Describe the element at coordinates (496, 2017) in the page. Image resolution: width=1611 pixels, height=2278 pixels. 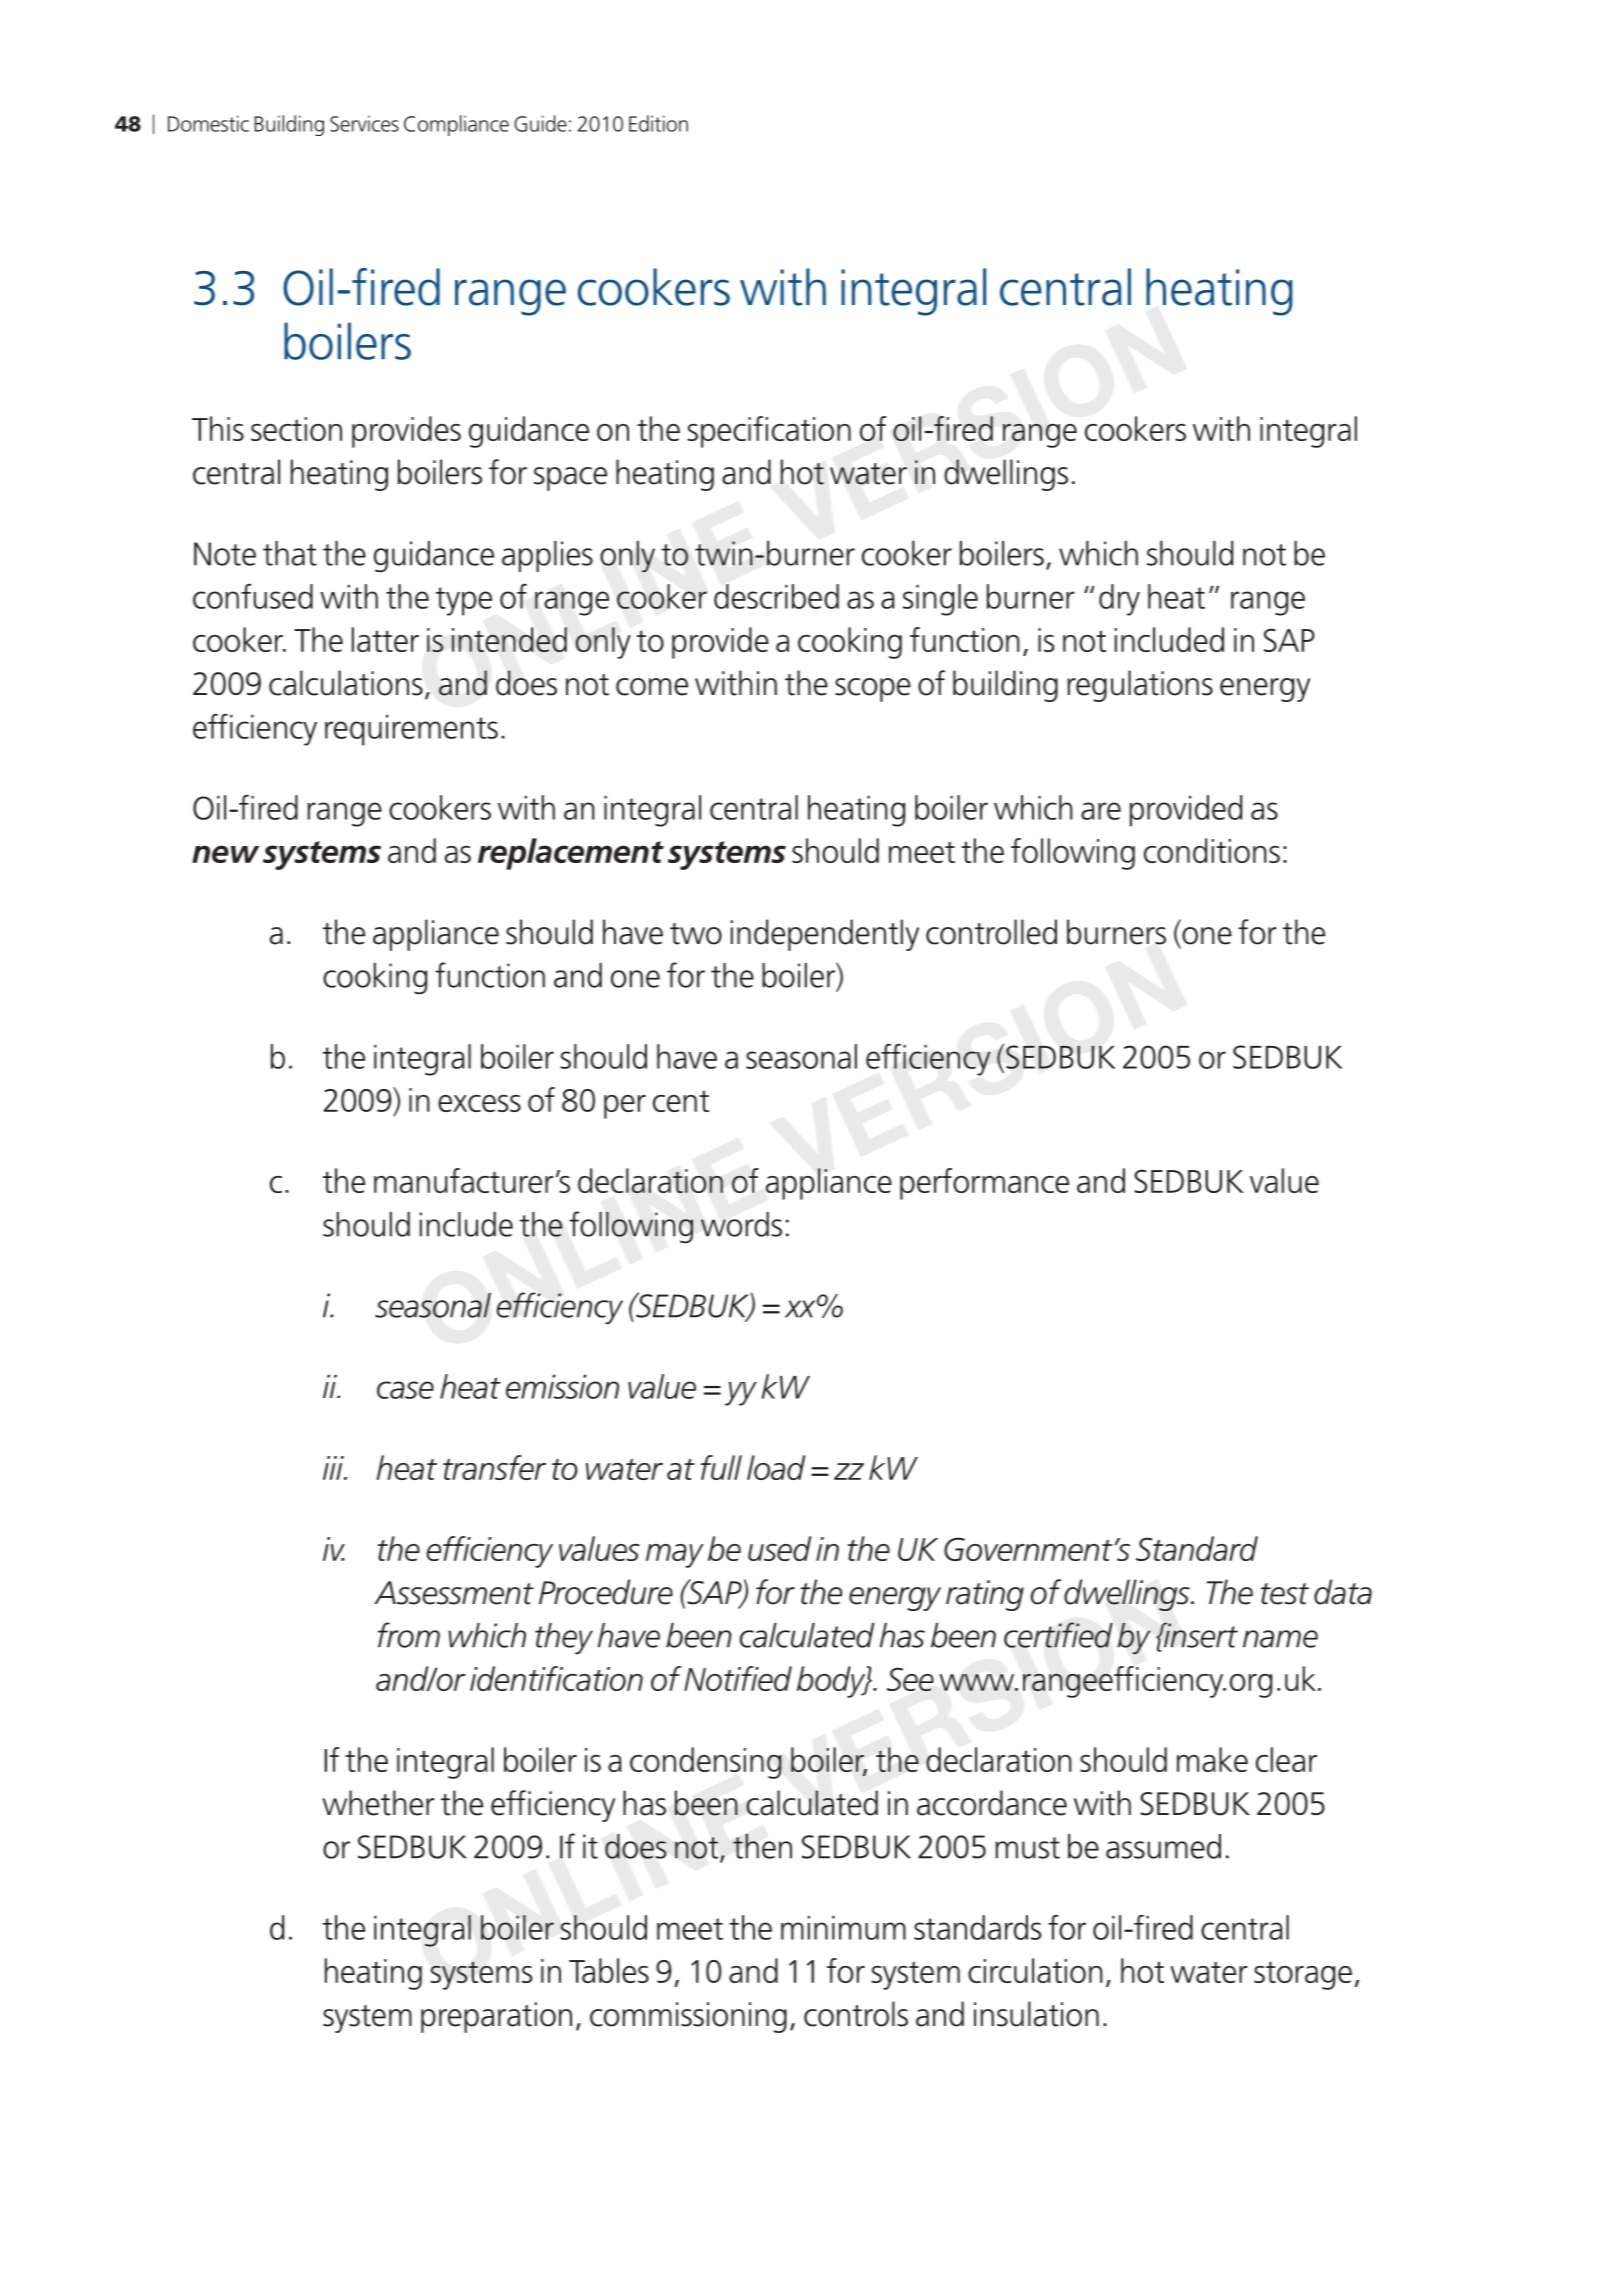
I see `preparation` at that location.
